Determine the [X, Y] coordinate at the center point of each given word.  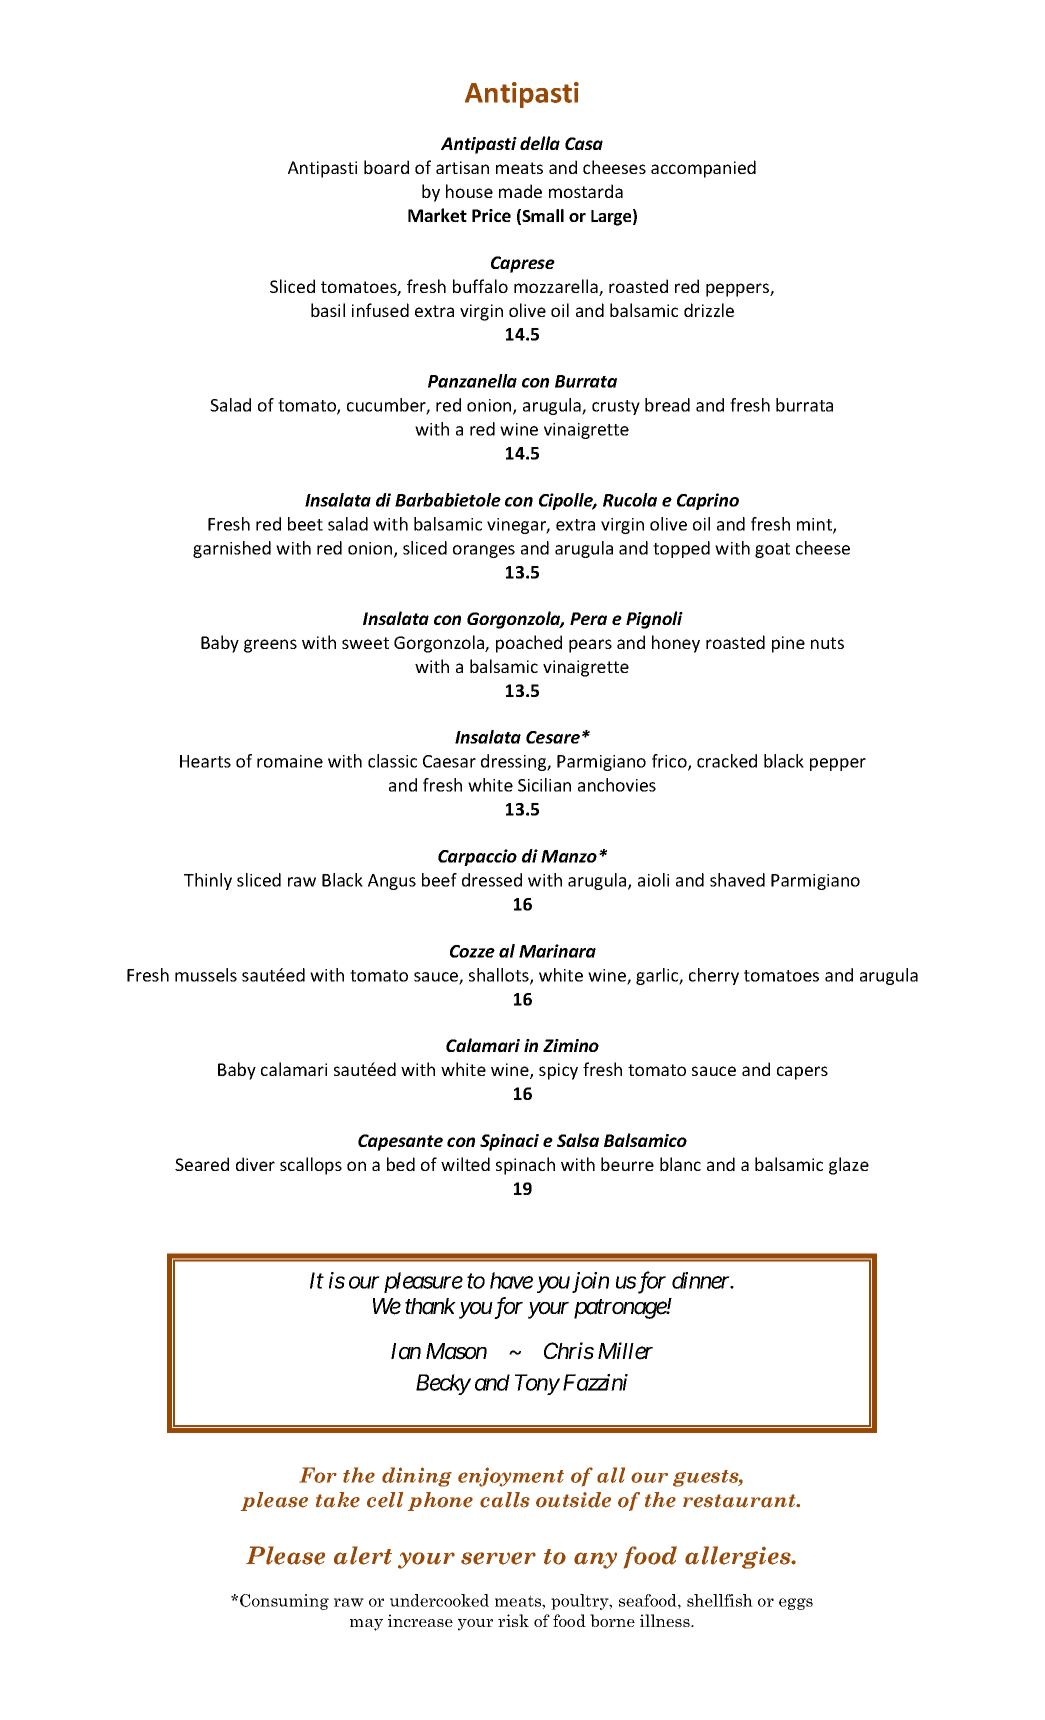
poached [529, 644]
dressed [492, 880]
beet [305, 524]
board [386, 167]
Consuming [284, 1602]
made [520, 191]
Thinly [208, 881]
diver [255, 1164]
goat [772, 550]
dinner [702, 1280]
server [498, 1558]
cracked [727, 761]
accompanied [703, 169]
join [590, 1282]
